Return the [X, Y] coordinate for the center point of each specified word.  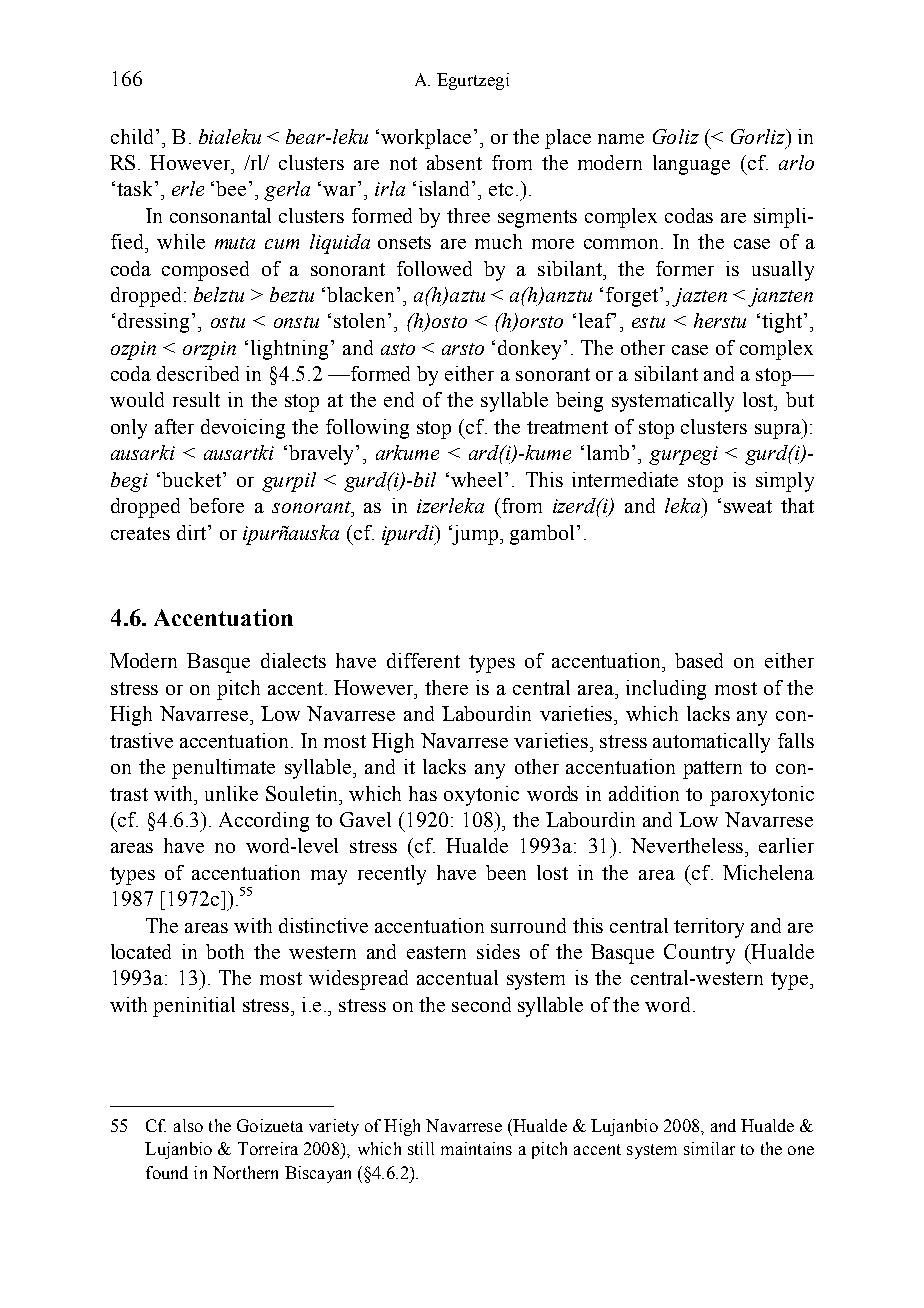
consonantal [220, 215]
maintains [476, 1148]
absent [454, 162]
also [188, 1125]
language [691, 165]
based [699, 660]
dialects [293, 660]
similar [709, 1148]
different [423, 660]
